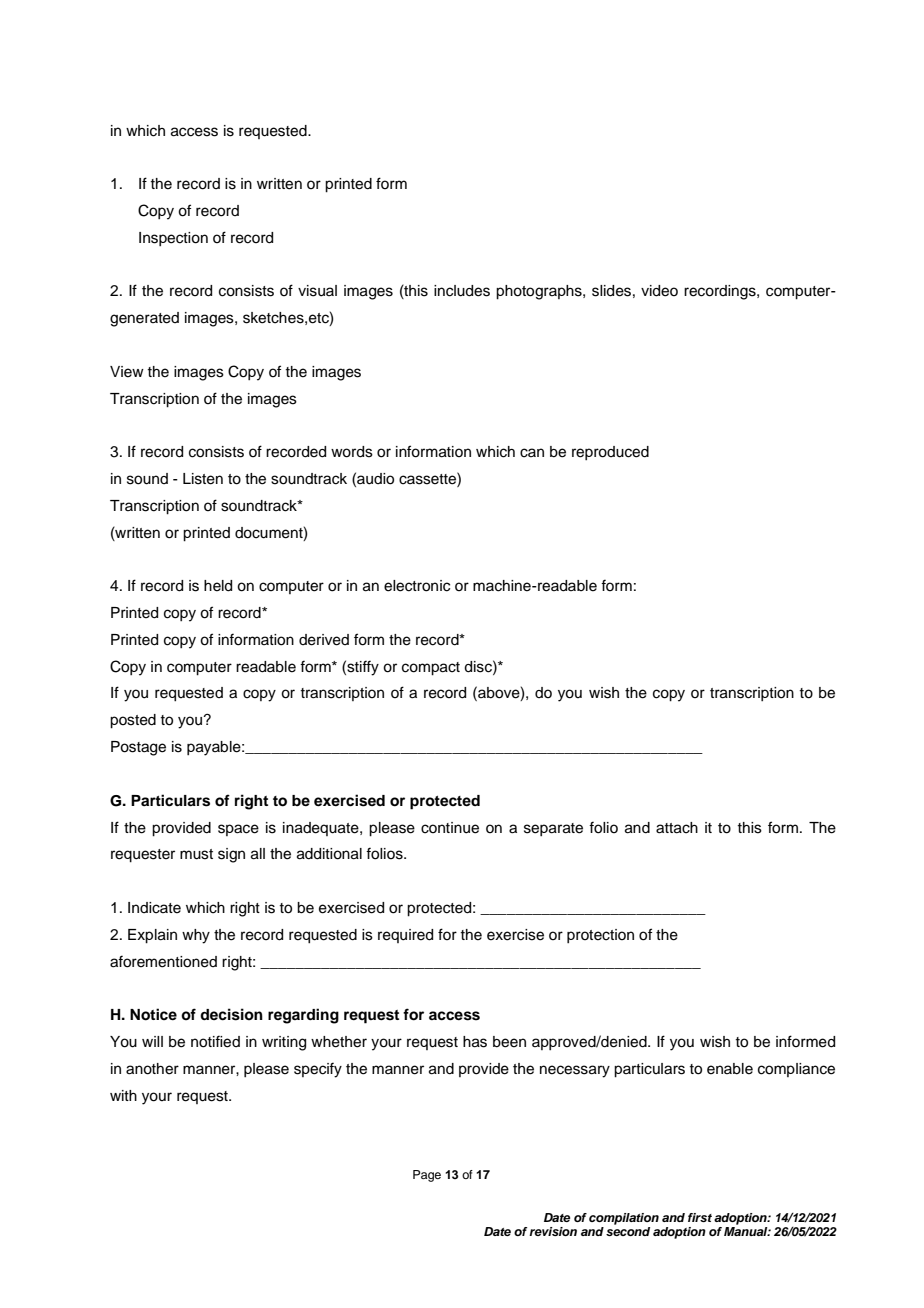  Describe the element at coordinates (417, 586) in the screenshot. I see `electronic` at that location.
